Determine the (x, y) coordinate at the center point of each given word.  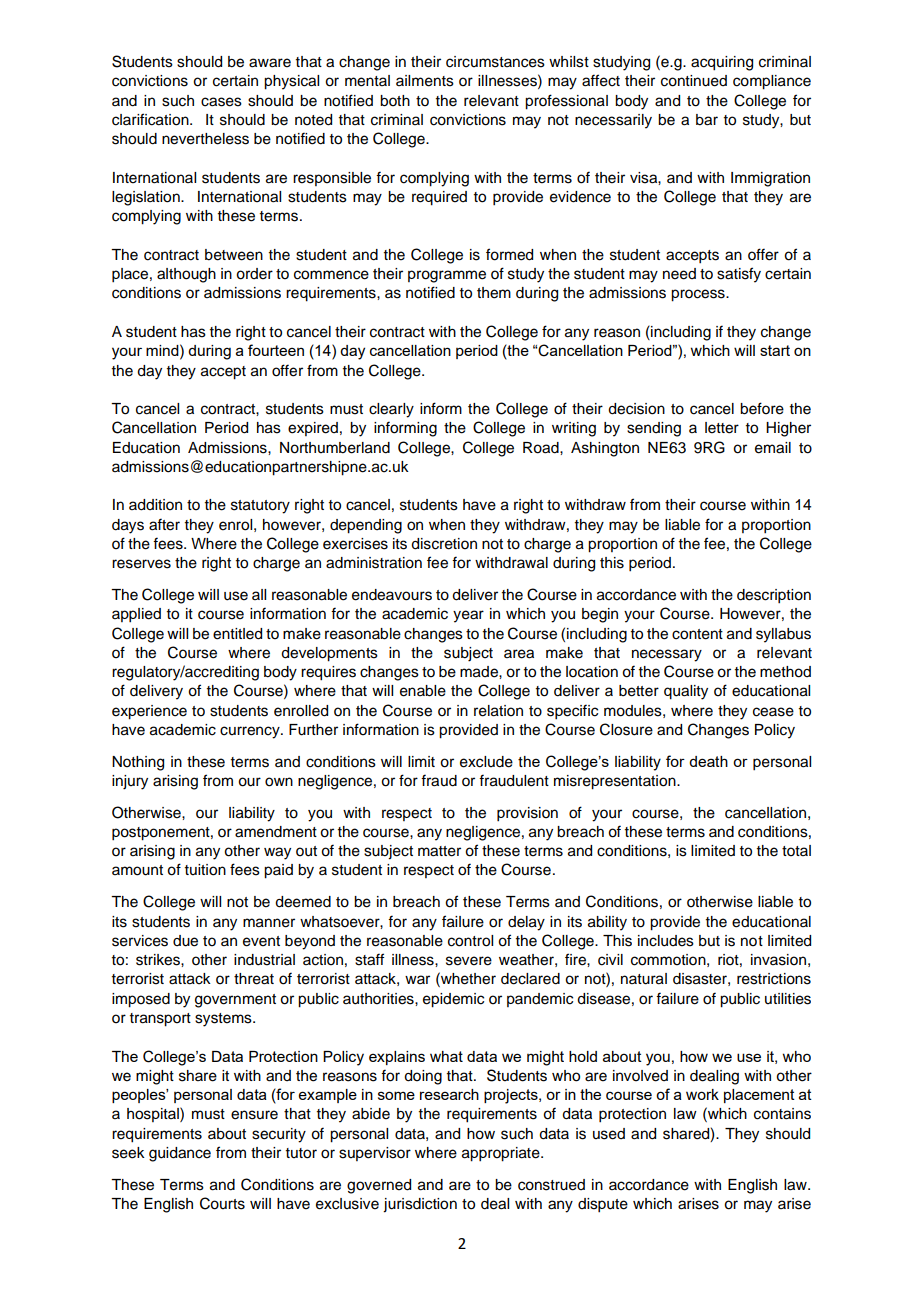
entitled (237, 634)
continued (694, 81)
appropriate (502, 1154)
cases (221, 102)
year (468, 616)
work (702, 1094)
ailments (425, 81)
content (697, 634)
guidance (180, 1154)
